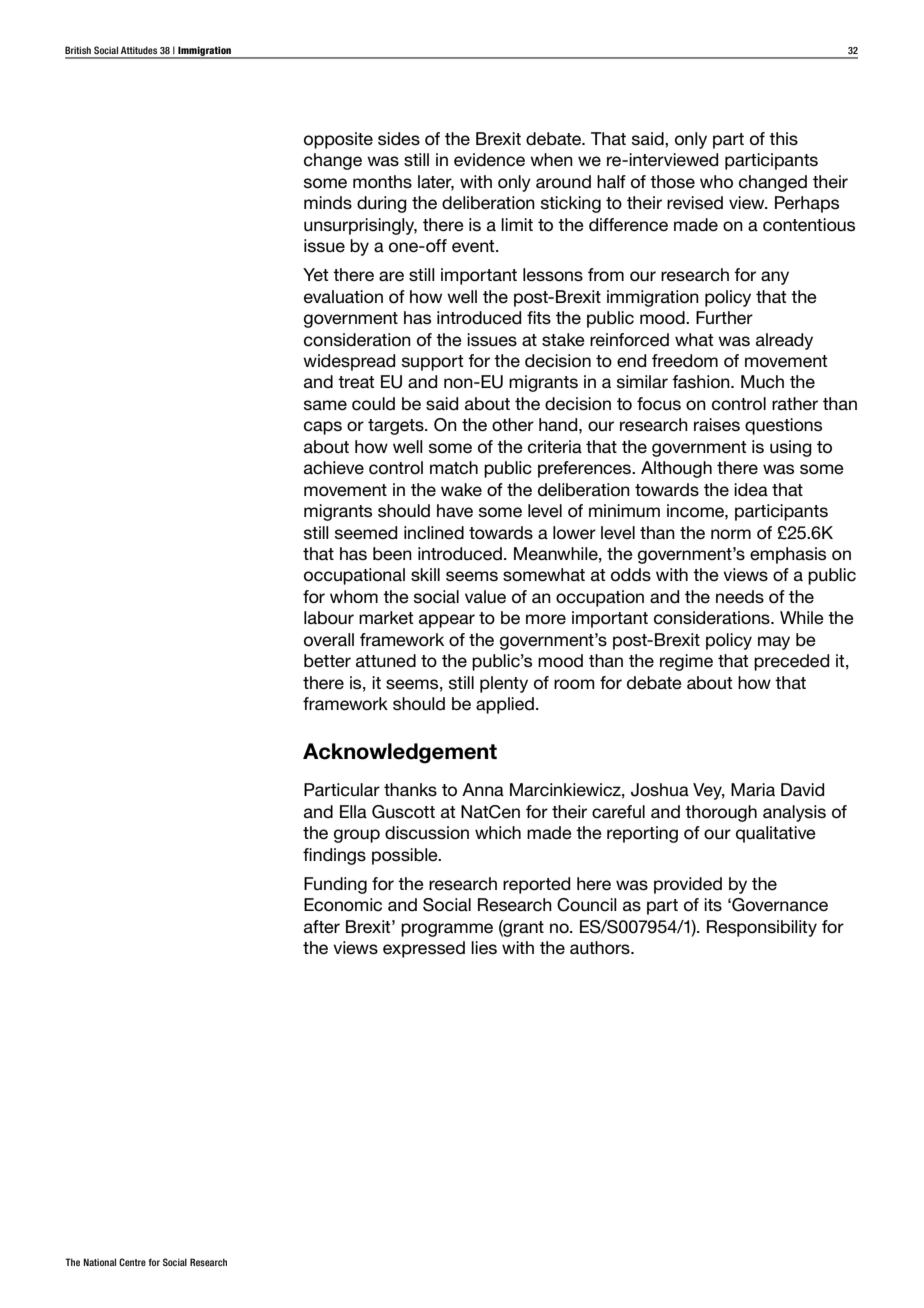 The height and width of the image is (1308, 924). I want to click on this, so click(783, 139).
